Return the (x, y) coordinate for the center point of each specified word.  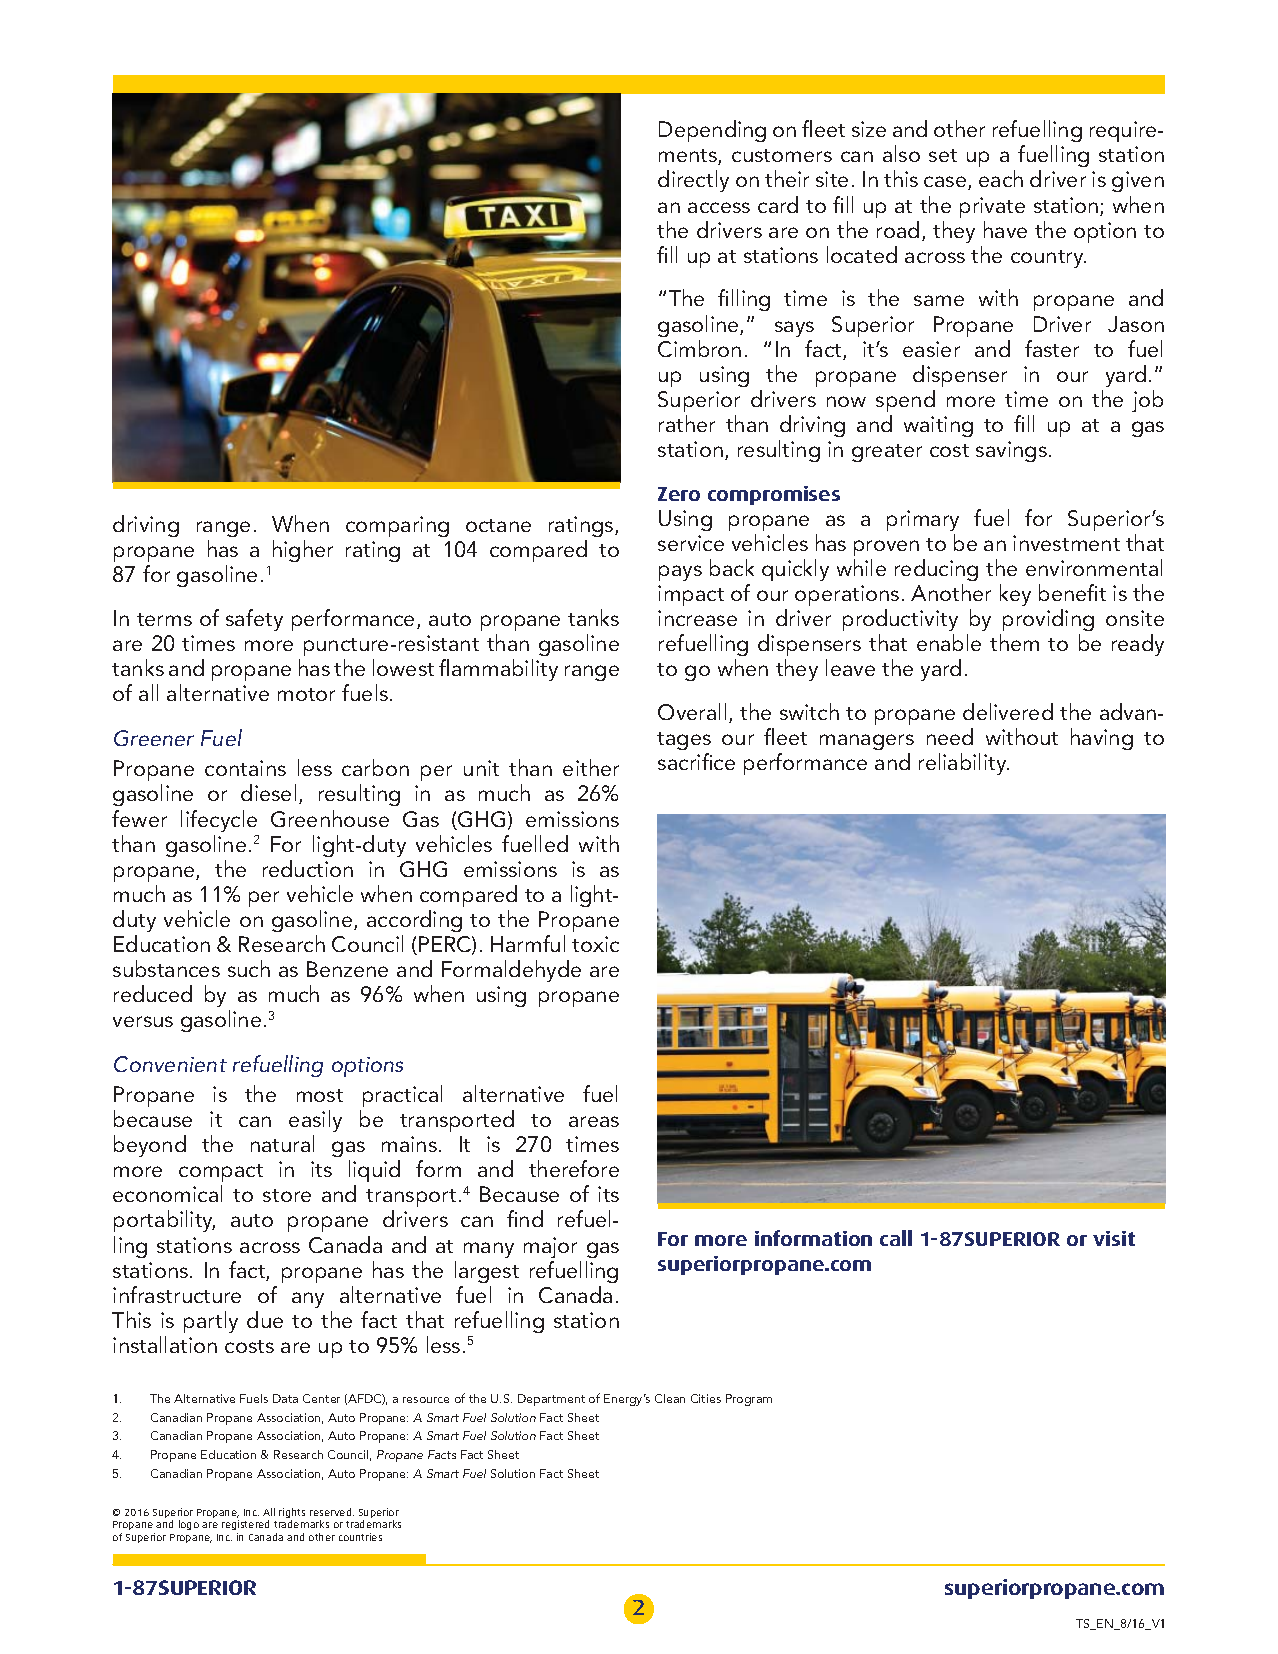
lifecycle (219, 821)
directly (693, 181)
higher (303, 551)
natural (282, 1143)
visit (1114, 1238)
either (591, 767)
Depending (712, 131)
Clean (670, 1398)
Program (749, 1400)
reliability (964, 764)
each (1001, 178)
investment (1066, 543)
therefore (574, 1168)
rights (292, 1514)
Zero (679, 494)
